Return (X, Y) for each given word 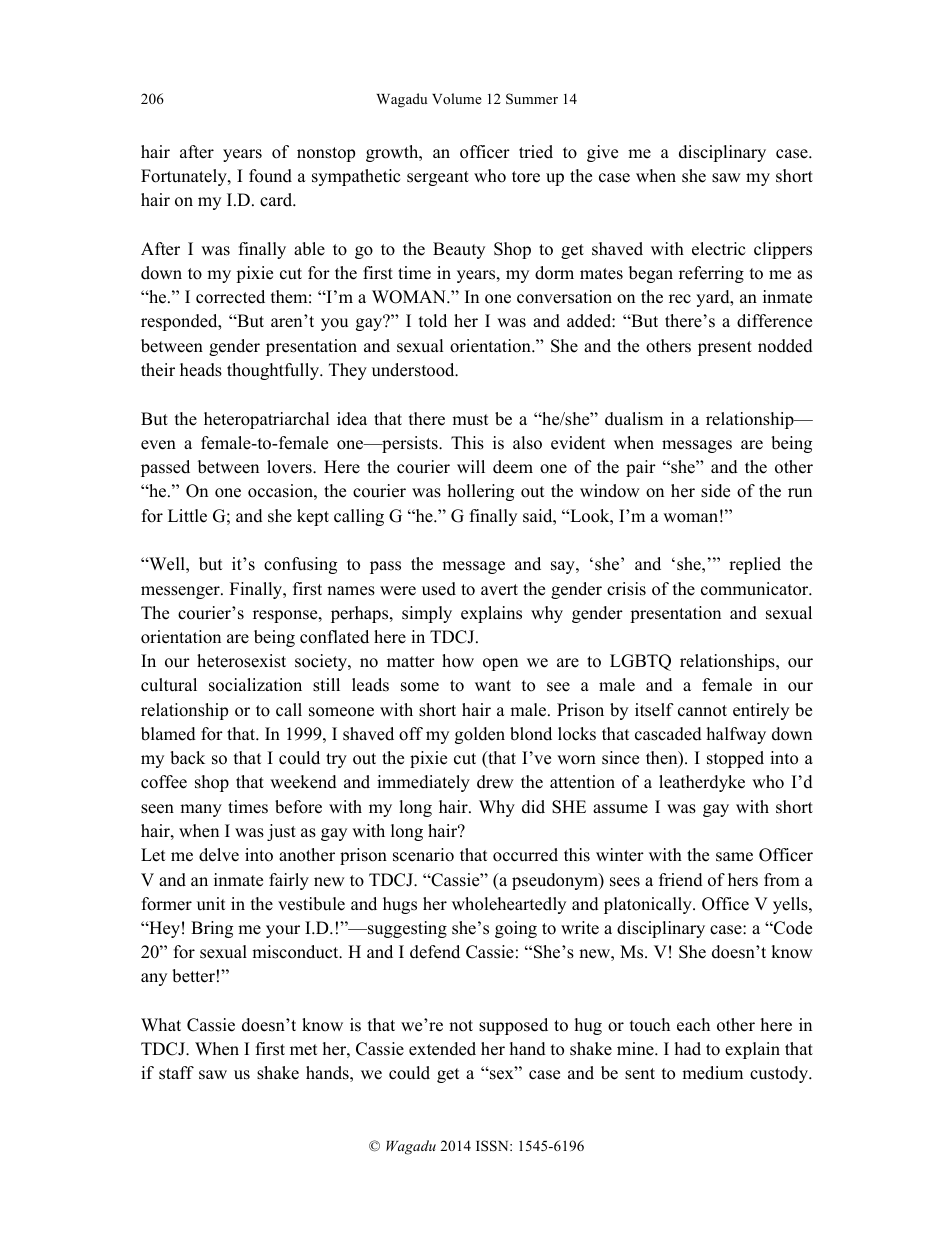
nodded (785, 346)
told (433, 321)
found (270, 176)
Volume (457, 98)
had (688, 1049)
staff (176, 1073)
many (201, 810)
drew (495, 782)
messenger (181, 592)
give (602, 153)
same (734, 857)
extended (442, 1049)
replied (755, 565)
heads (201, 370)
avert (499, 590)
